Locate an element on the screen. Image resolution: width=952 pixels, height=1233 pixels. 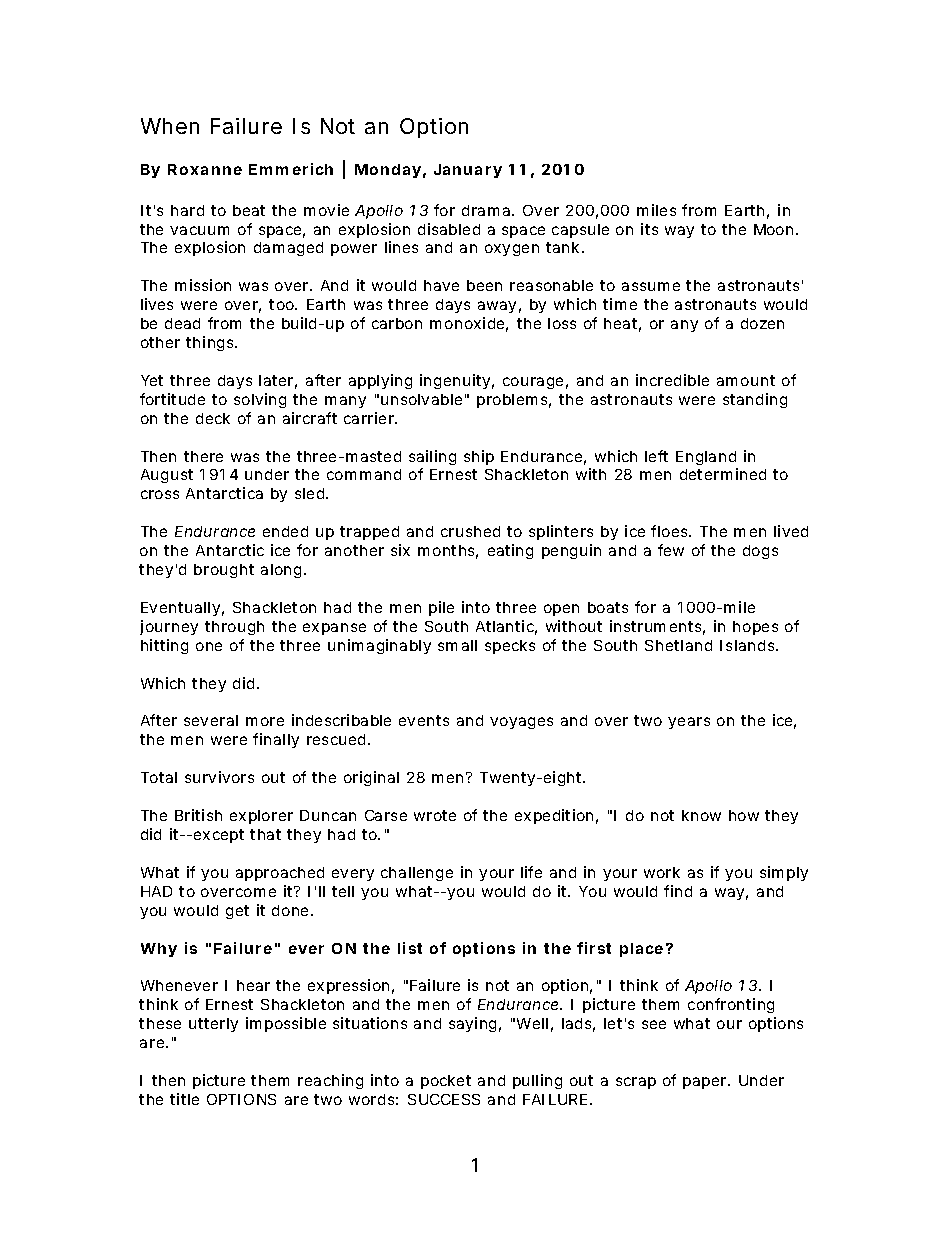
that is located at coordinates (265, 834).
